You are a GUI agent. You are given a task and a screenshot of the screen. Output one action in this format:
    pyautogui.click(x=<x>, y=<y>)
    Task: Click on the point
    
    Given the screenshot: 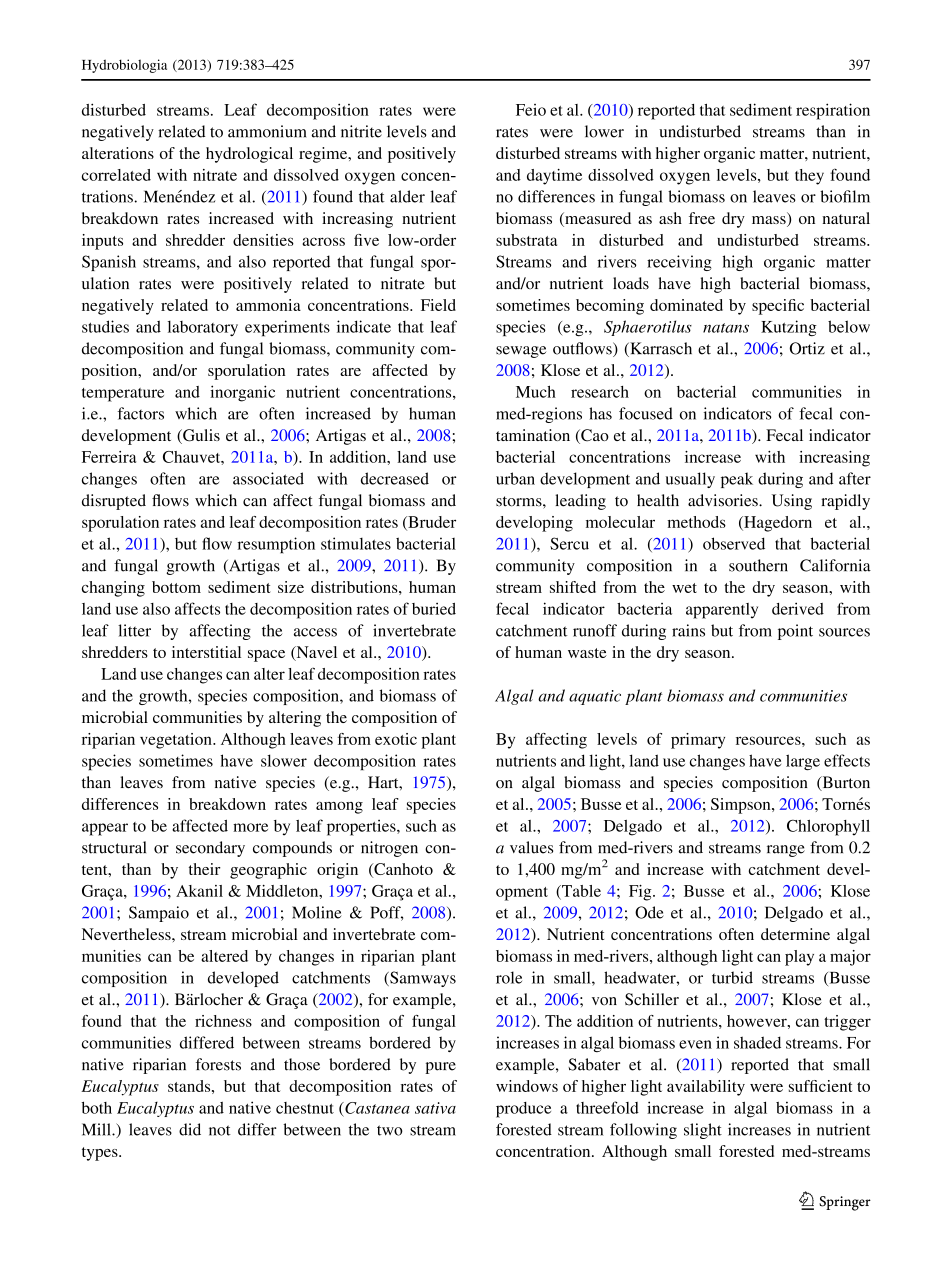 What is the action you would take?
    pyautogui.click(x=795, y=632)
